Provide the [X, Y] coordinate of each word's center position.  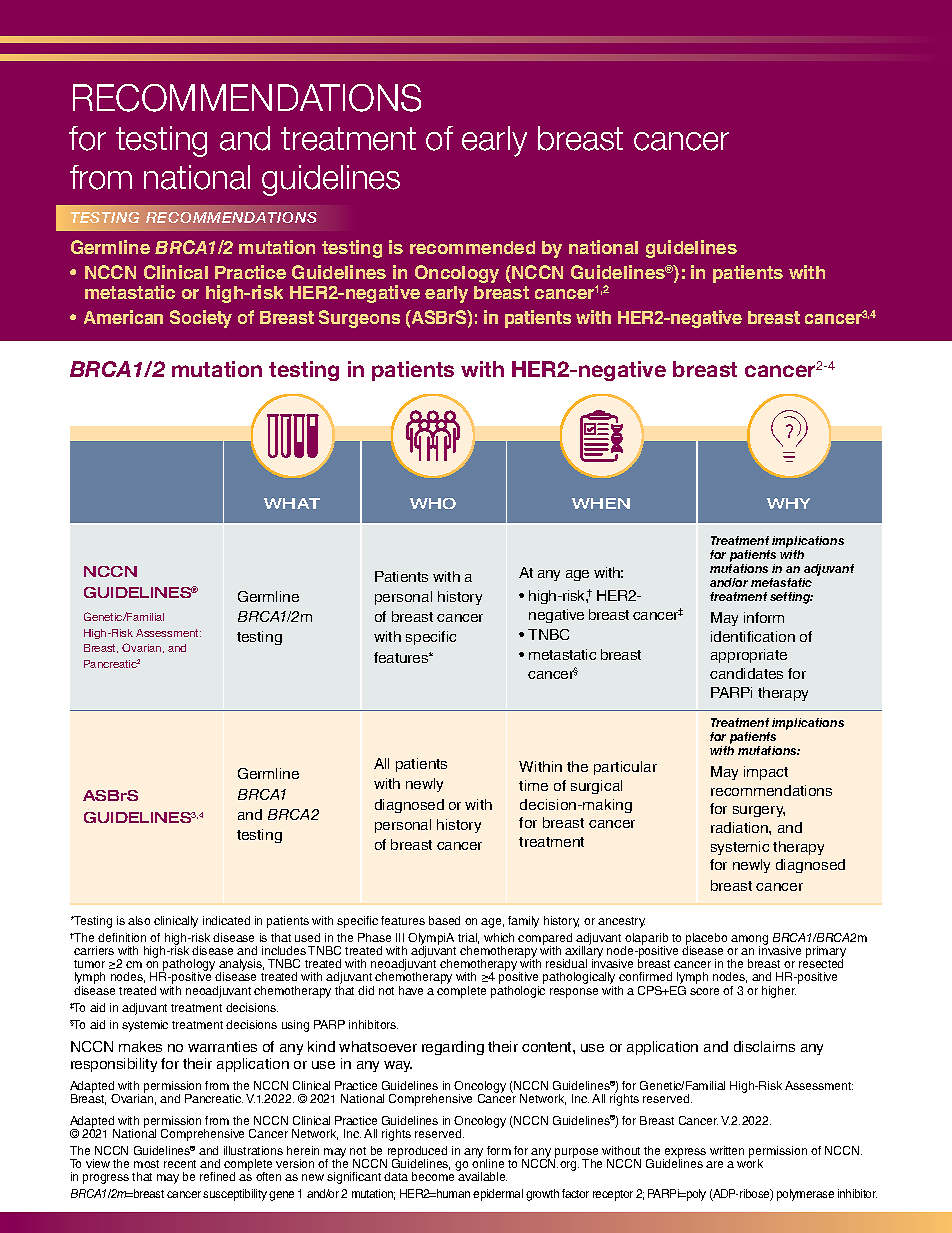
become [433, 1176]
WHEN [601, 503]
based [444, 920]
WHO [433, 503]
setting [791, 598]
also [139, 920]
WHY [788, 503]
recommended [472, 247]
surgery [759, 811]
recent [180, 1164]
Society [201, 319]
